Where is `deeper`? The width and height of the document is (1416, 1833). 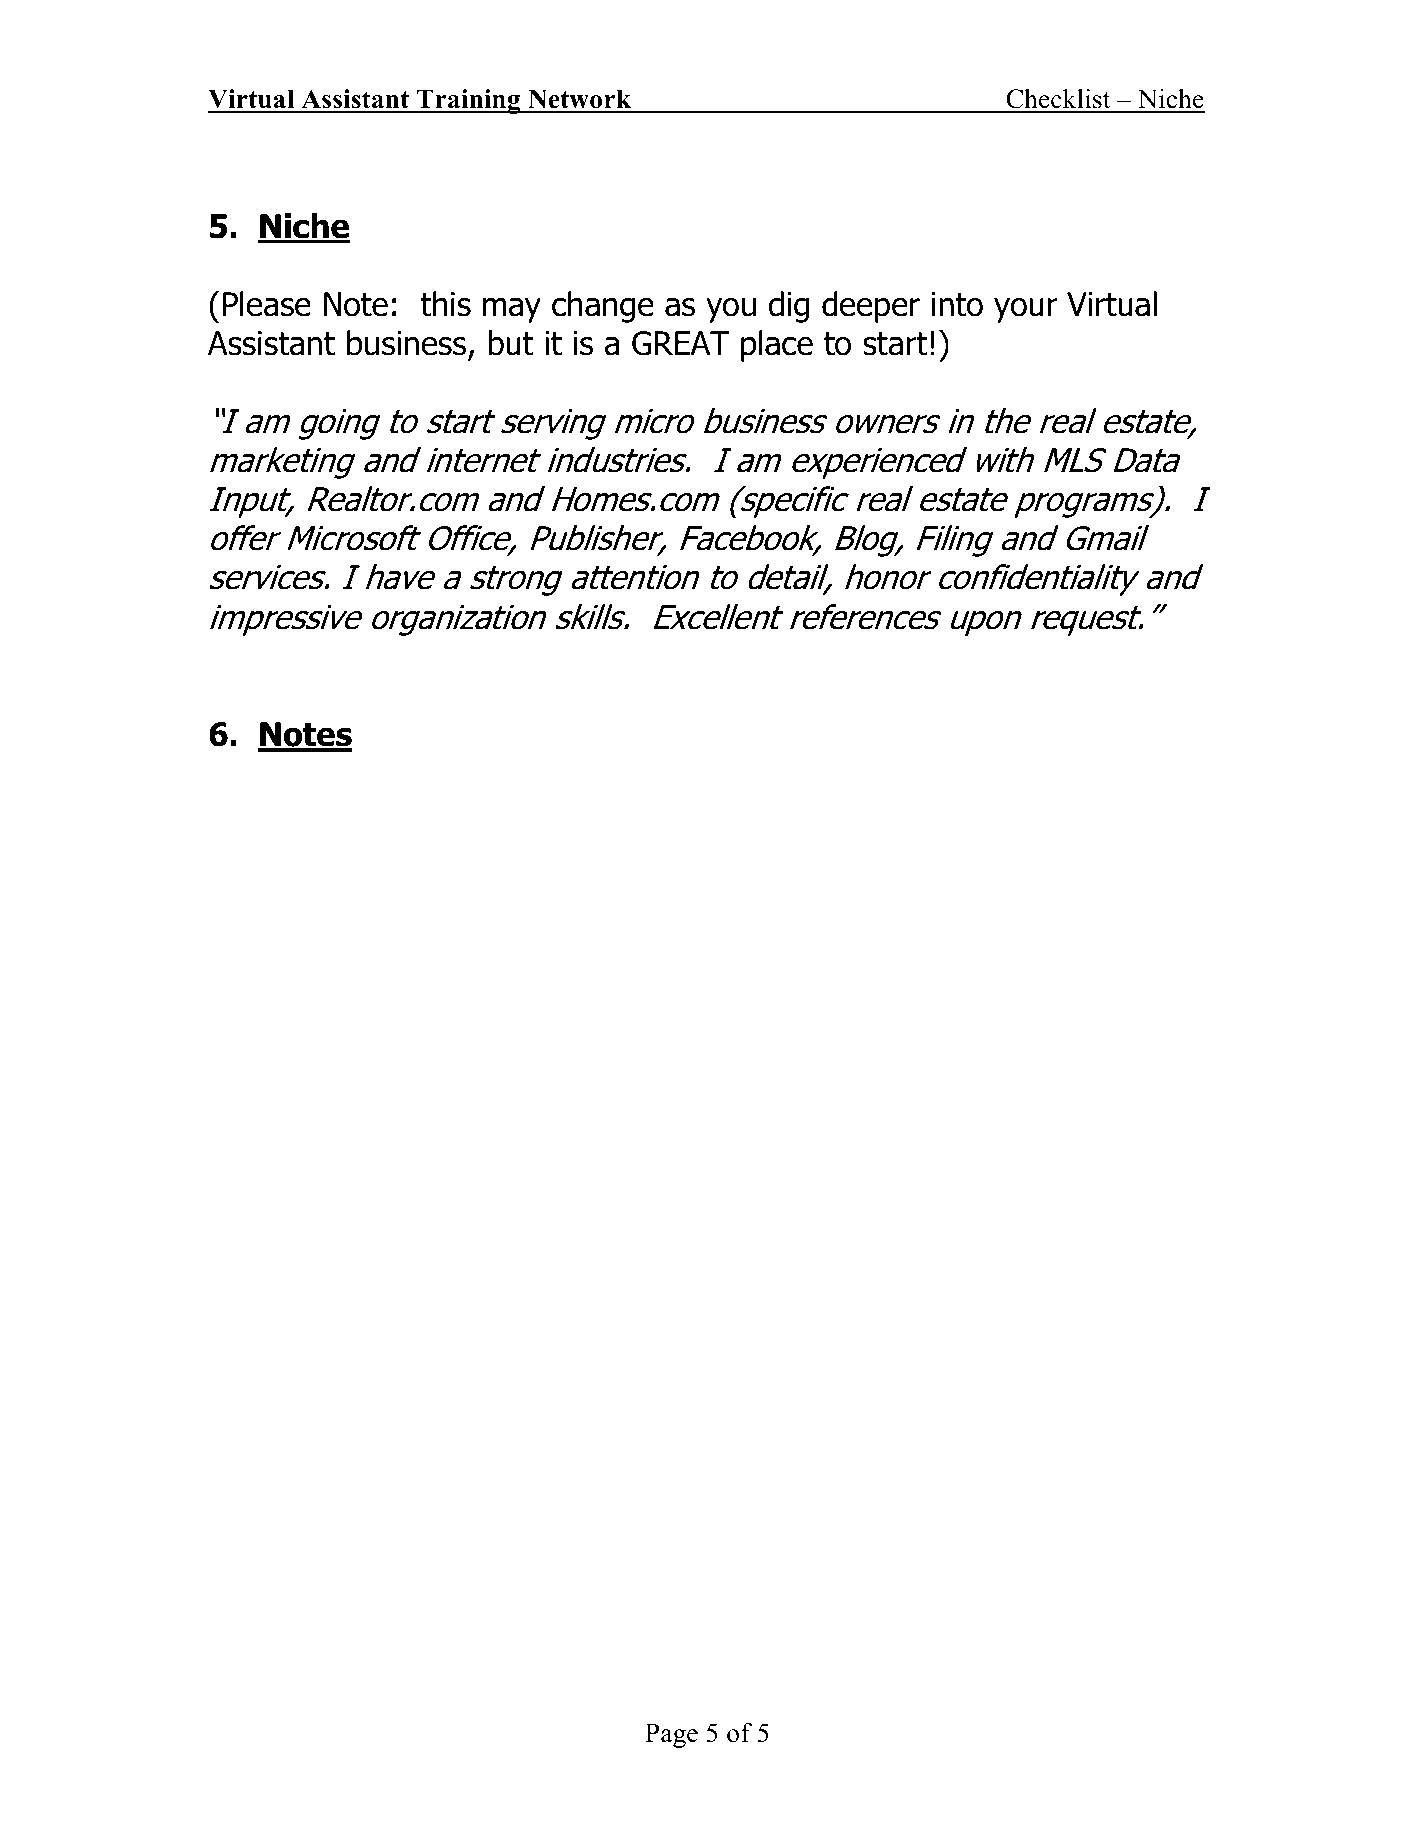 deeper is located at coordinates (871, 307).
